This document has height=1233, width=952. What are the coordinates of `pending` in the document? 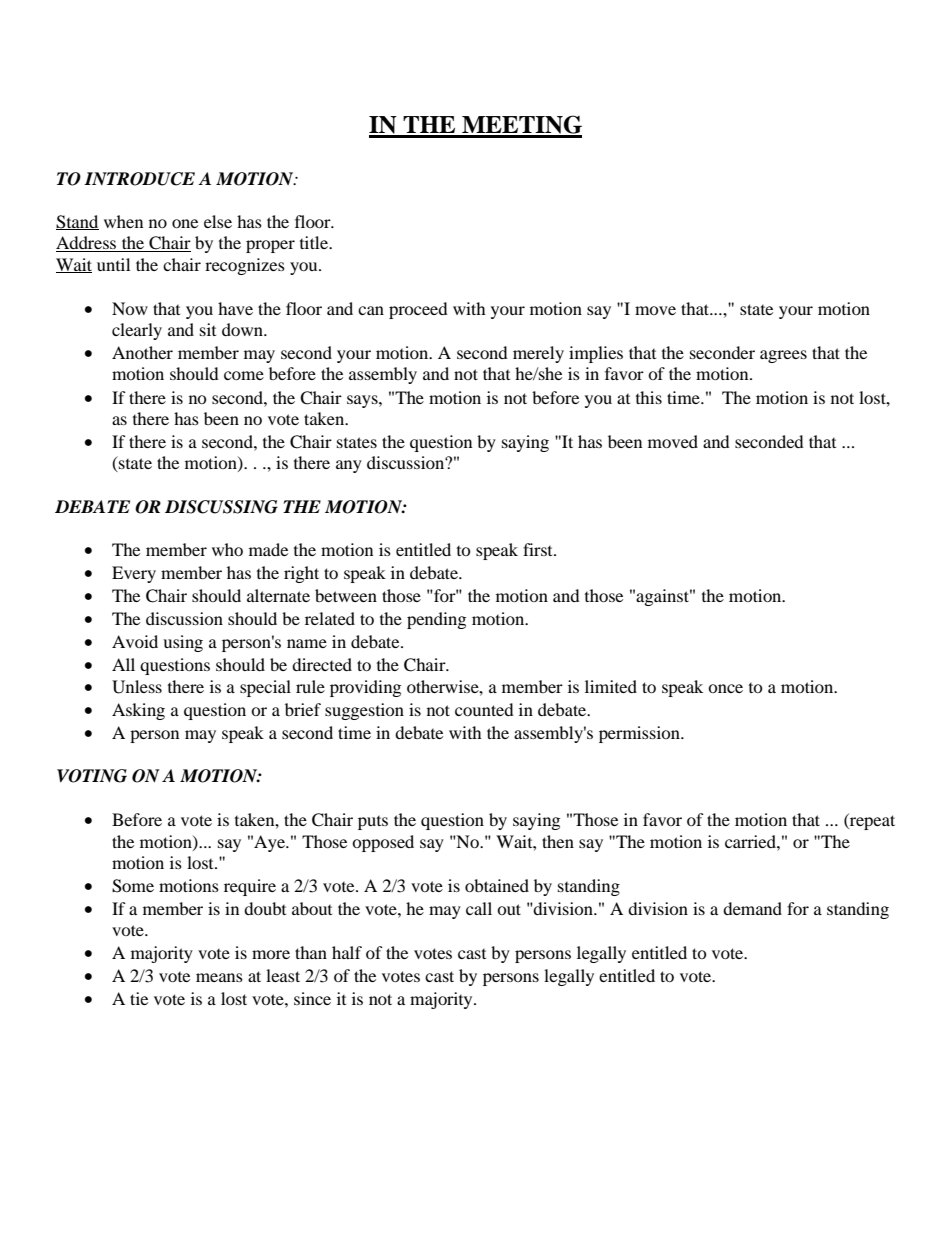 It's located at (436, 620).
